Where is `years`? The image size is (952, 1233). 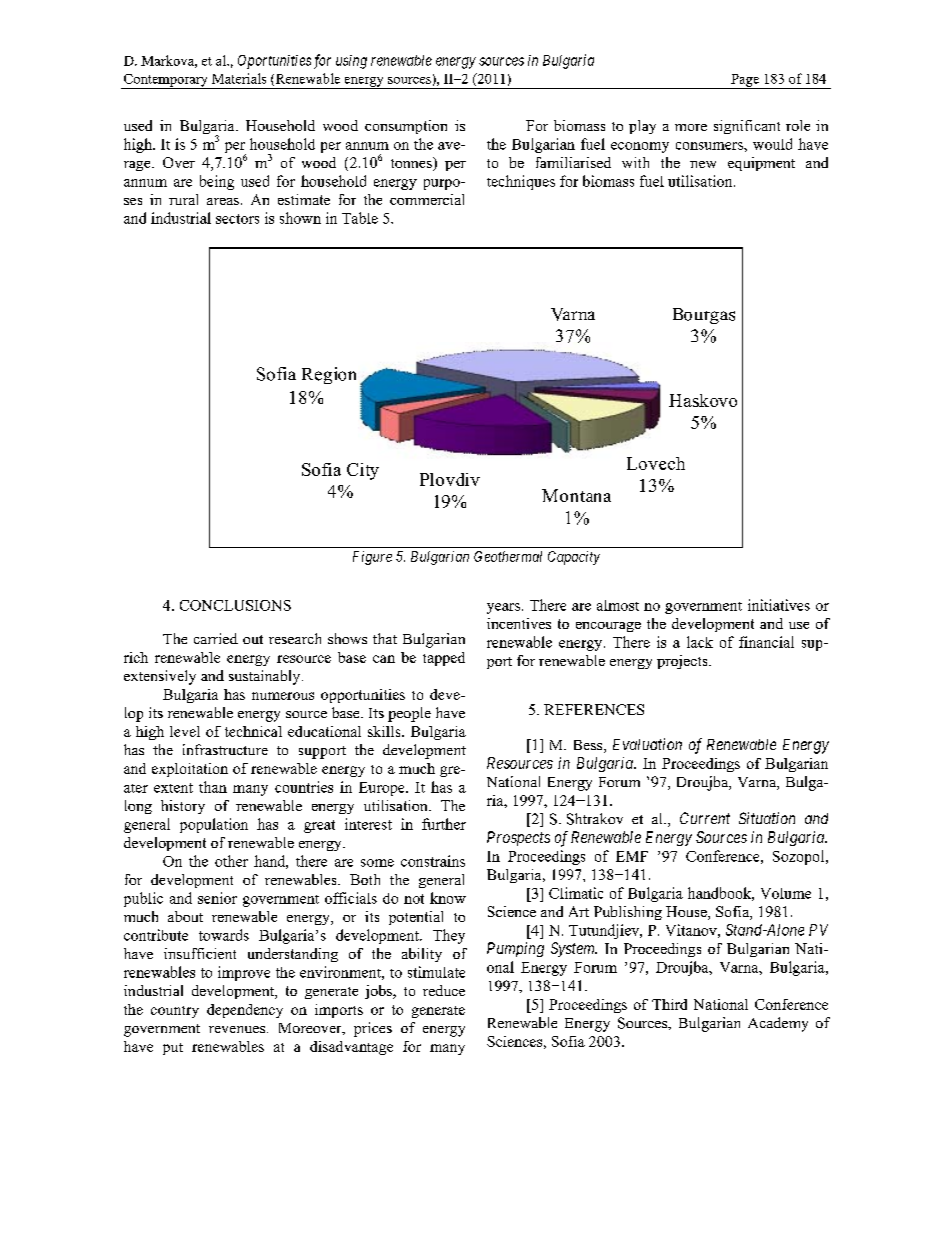 years is located at coordinates (503, 608).
